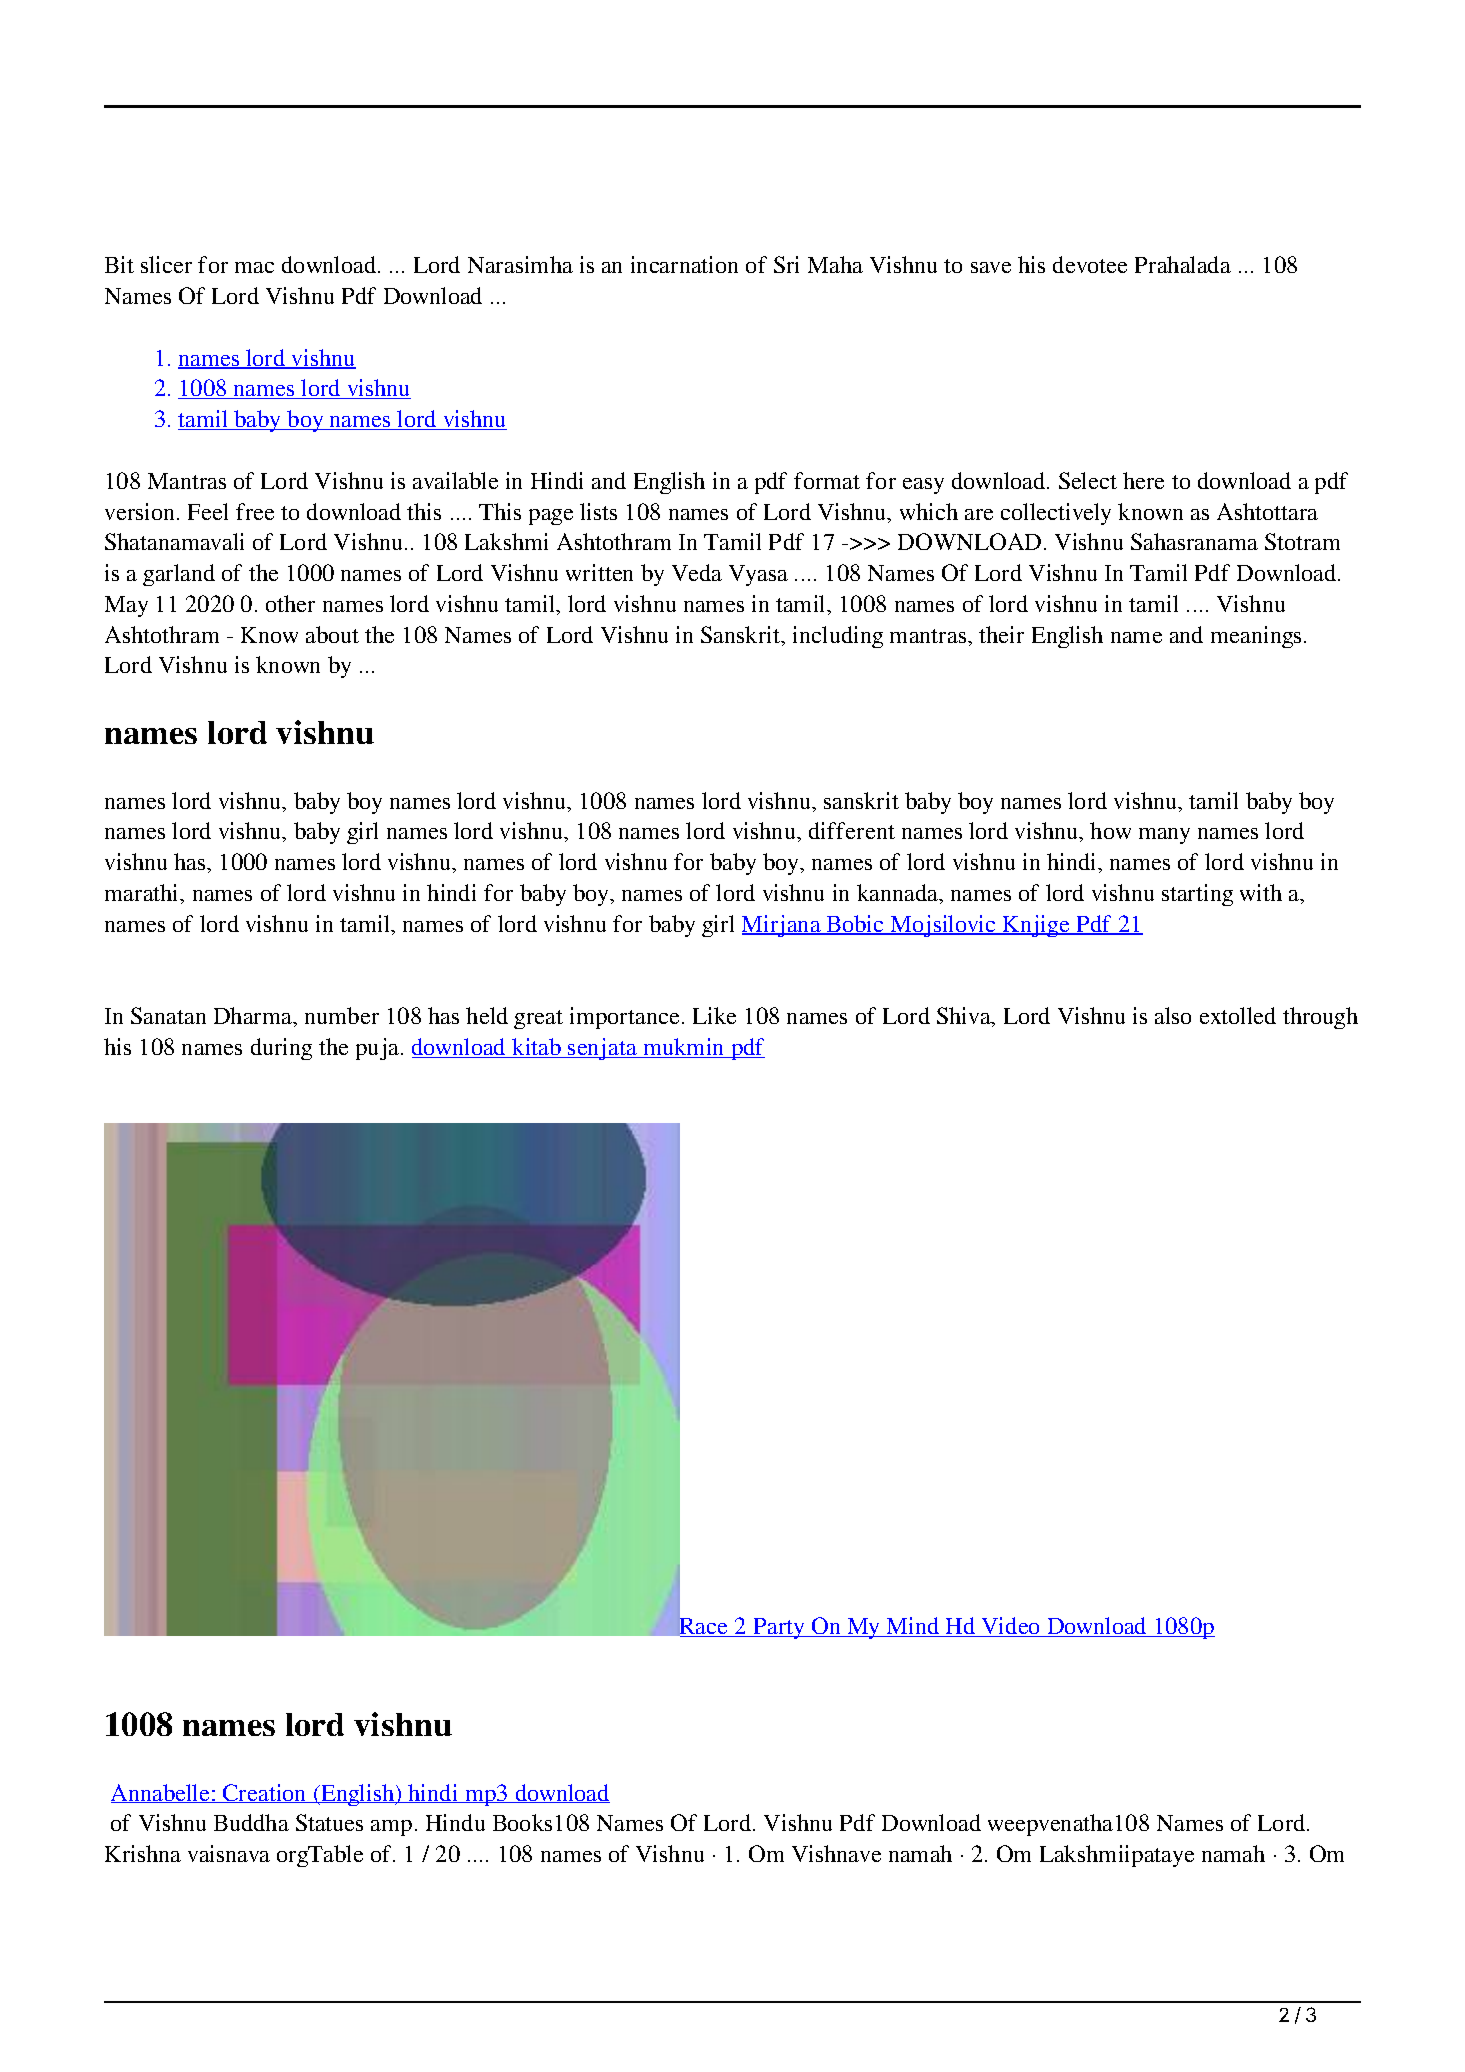  What do you see at coordinates (455, 1822) in the screenshot?
I see `Hindu` at bounding box center [455, 1822].
